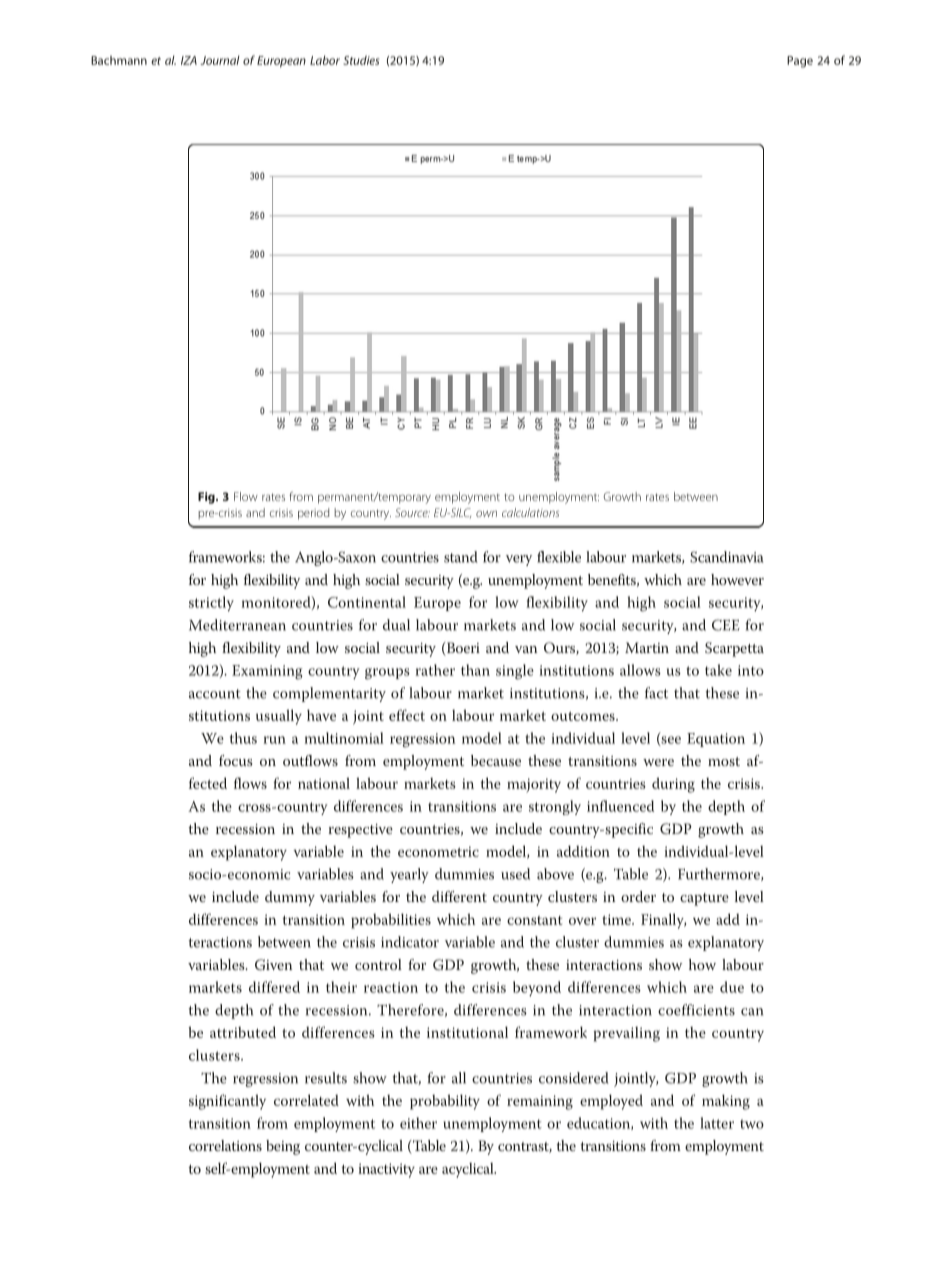 This image has width=952, height=1270. What do you see at coordinates (737, 579) in the image?
I see `however` at bounding box center [737, 579].
